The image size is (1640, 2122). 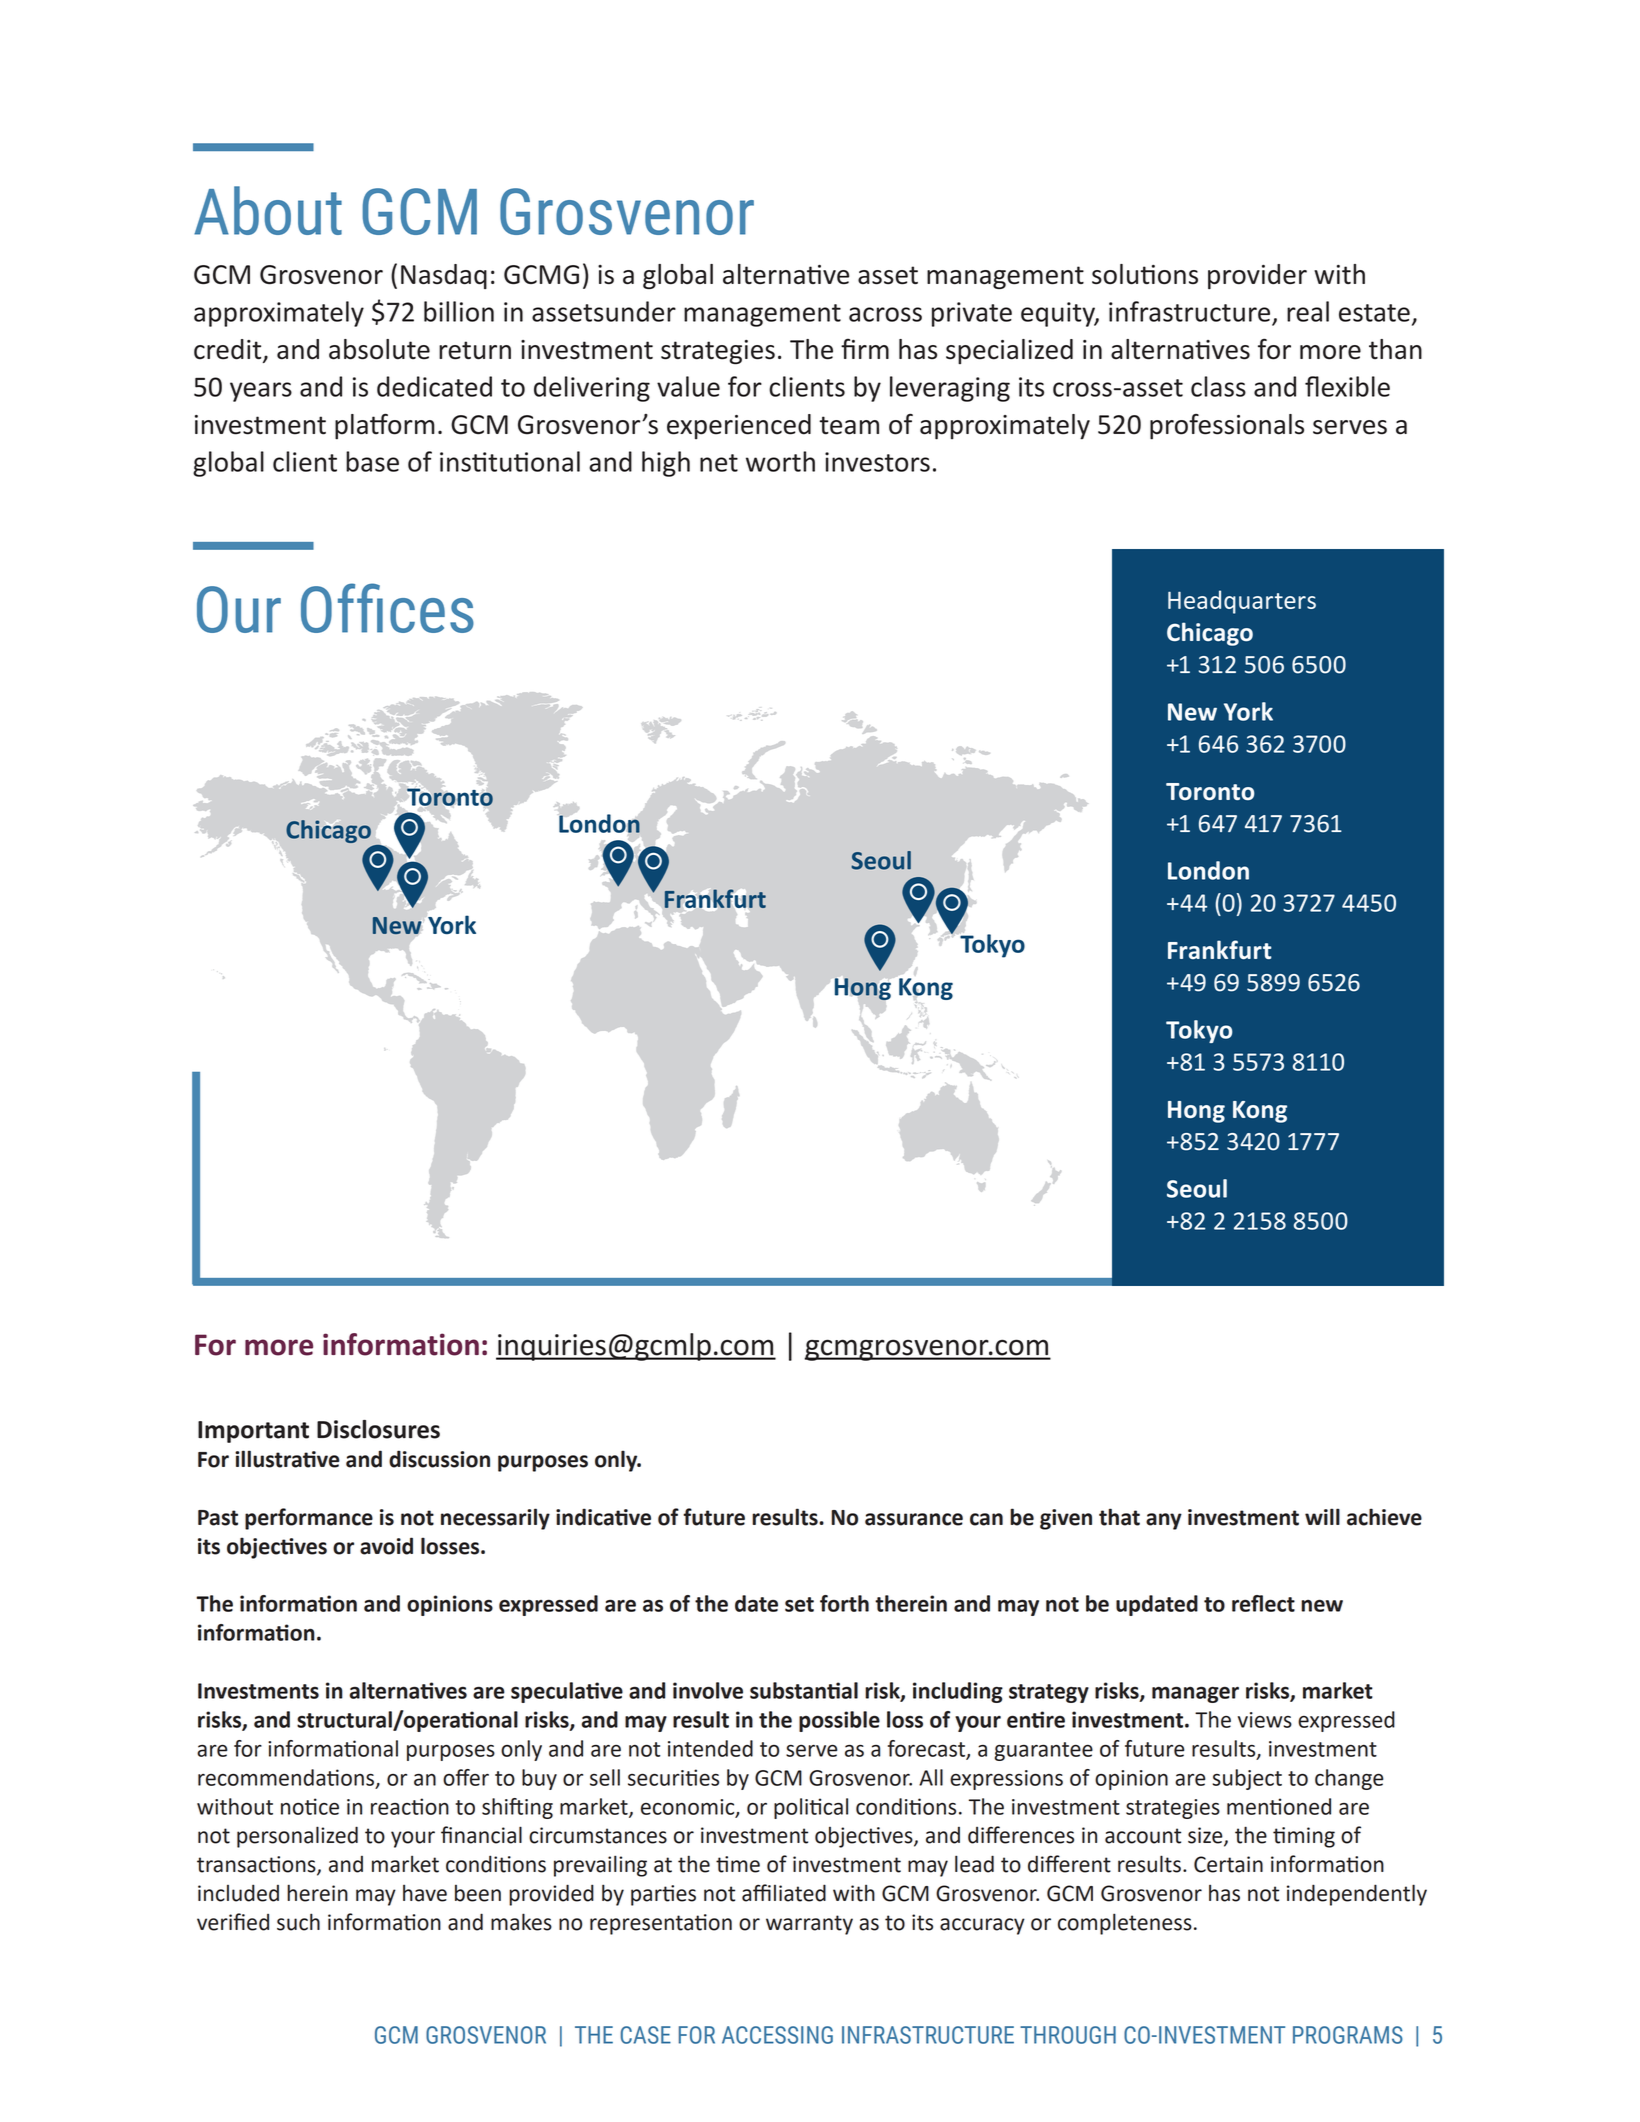 What do you see at coordinates (386, 1546) in the screenshot?
I see `avoid` at bounding box center [386, 1546].
